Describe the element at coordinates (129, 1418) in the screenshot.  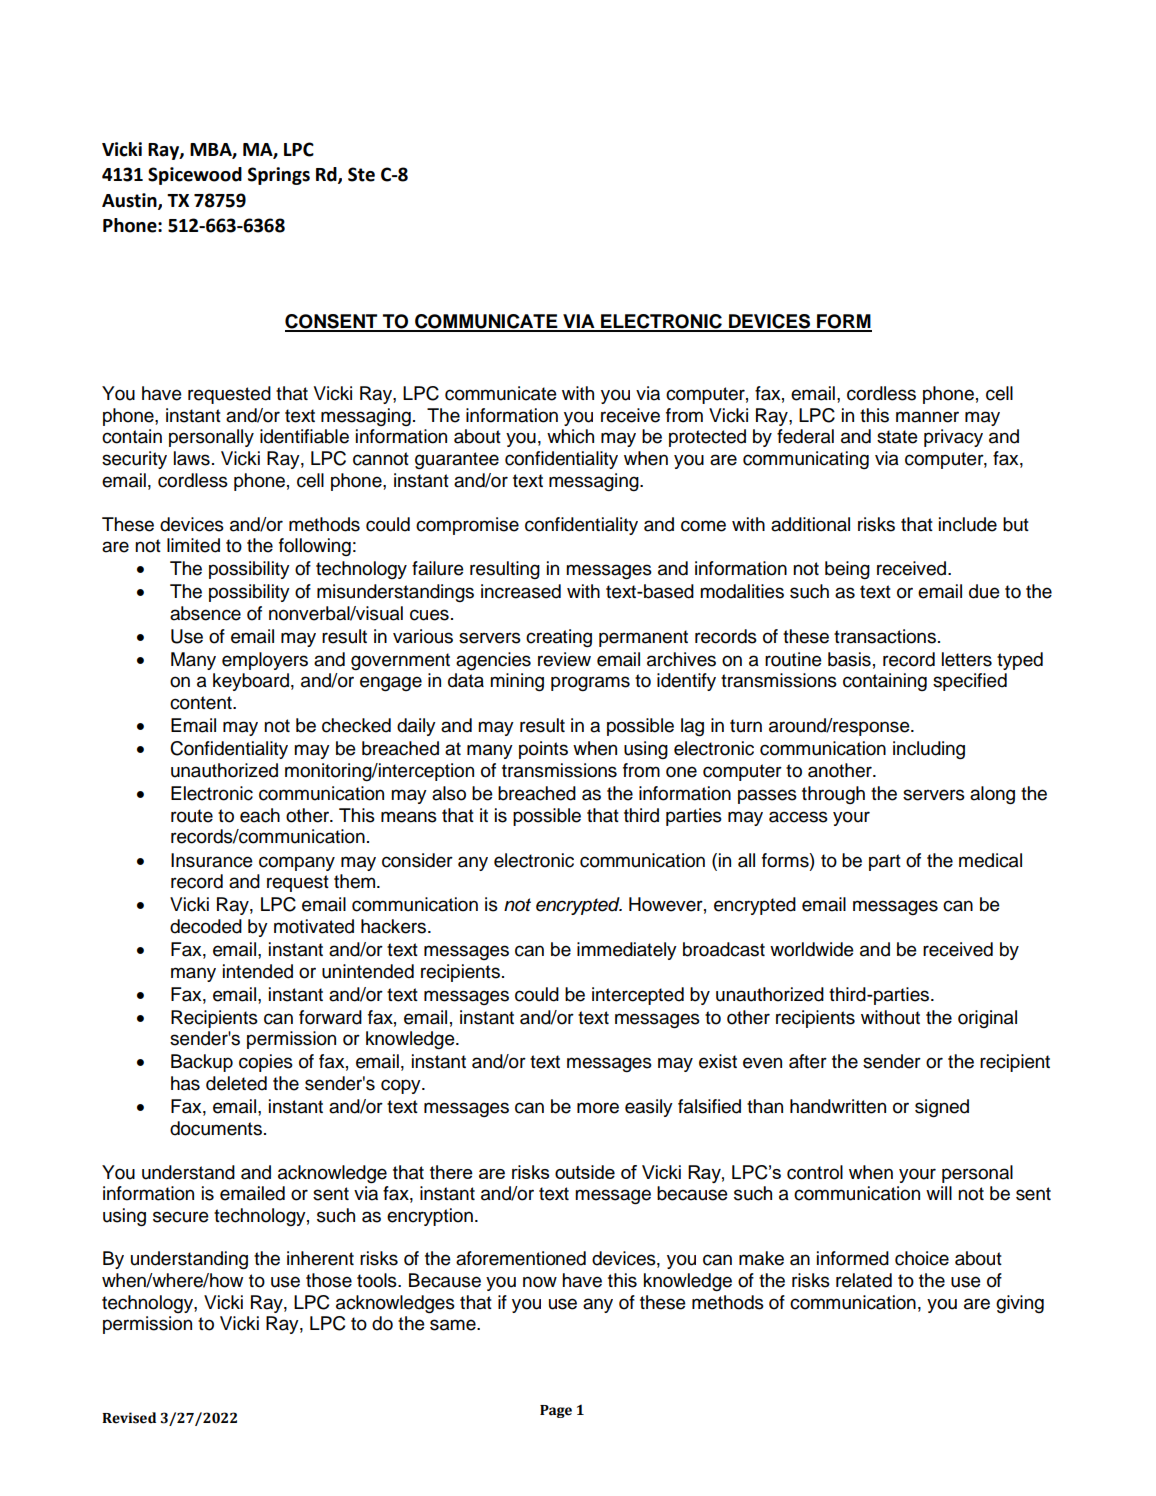
I see `Revised` at that location.
